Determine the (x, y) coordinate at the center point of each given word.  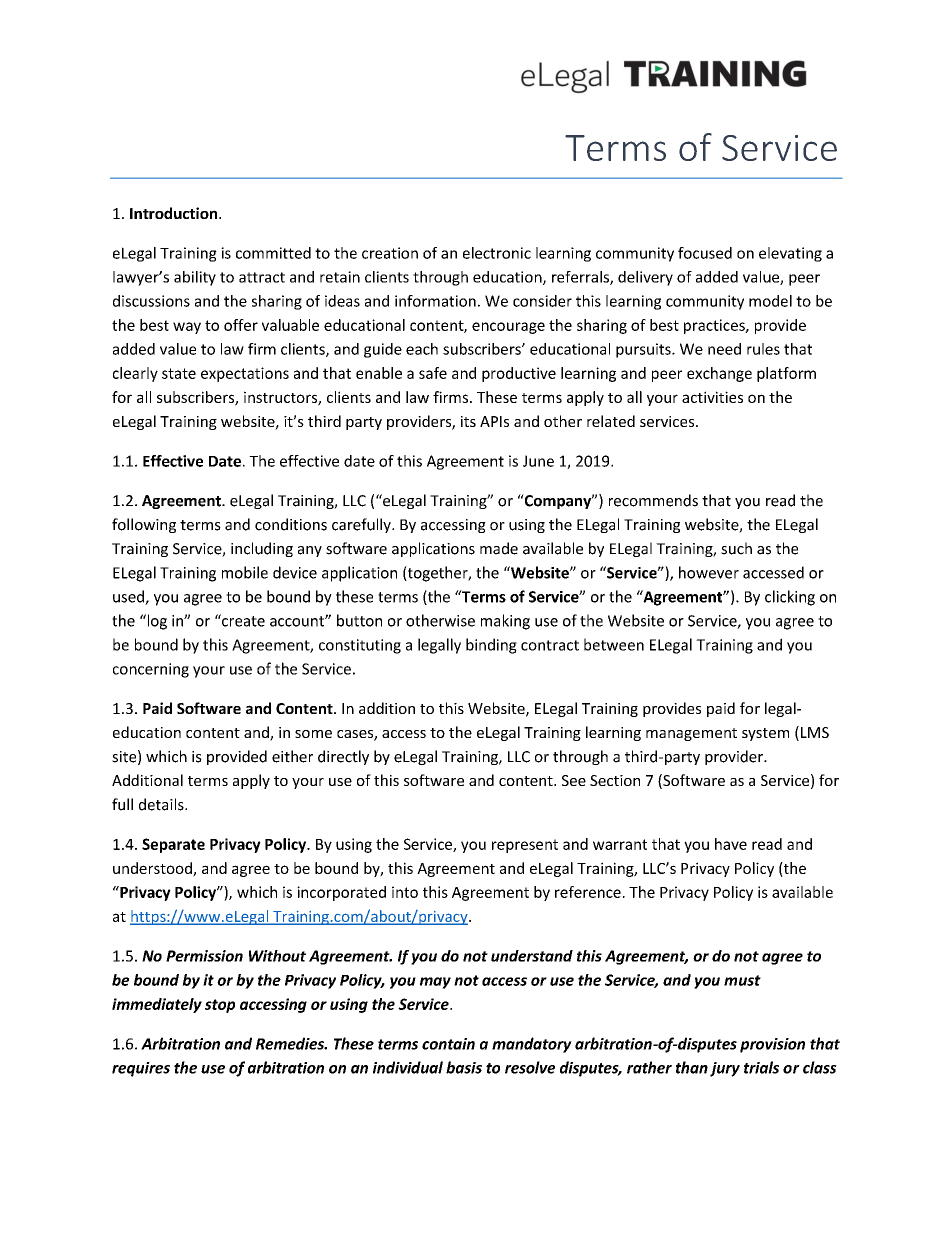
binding (491, 646)
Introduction (175, 213)
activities (712, 397)
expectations (245, 374)
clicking (790, 598)
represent (525, 846)
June (538, 461)
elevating (790, 254)
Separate (173, 845)
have (731, 844)
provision (772, 1045)
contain (448, 1044)
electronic (497, 253)
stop (220, 1006)
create (242, 620)
